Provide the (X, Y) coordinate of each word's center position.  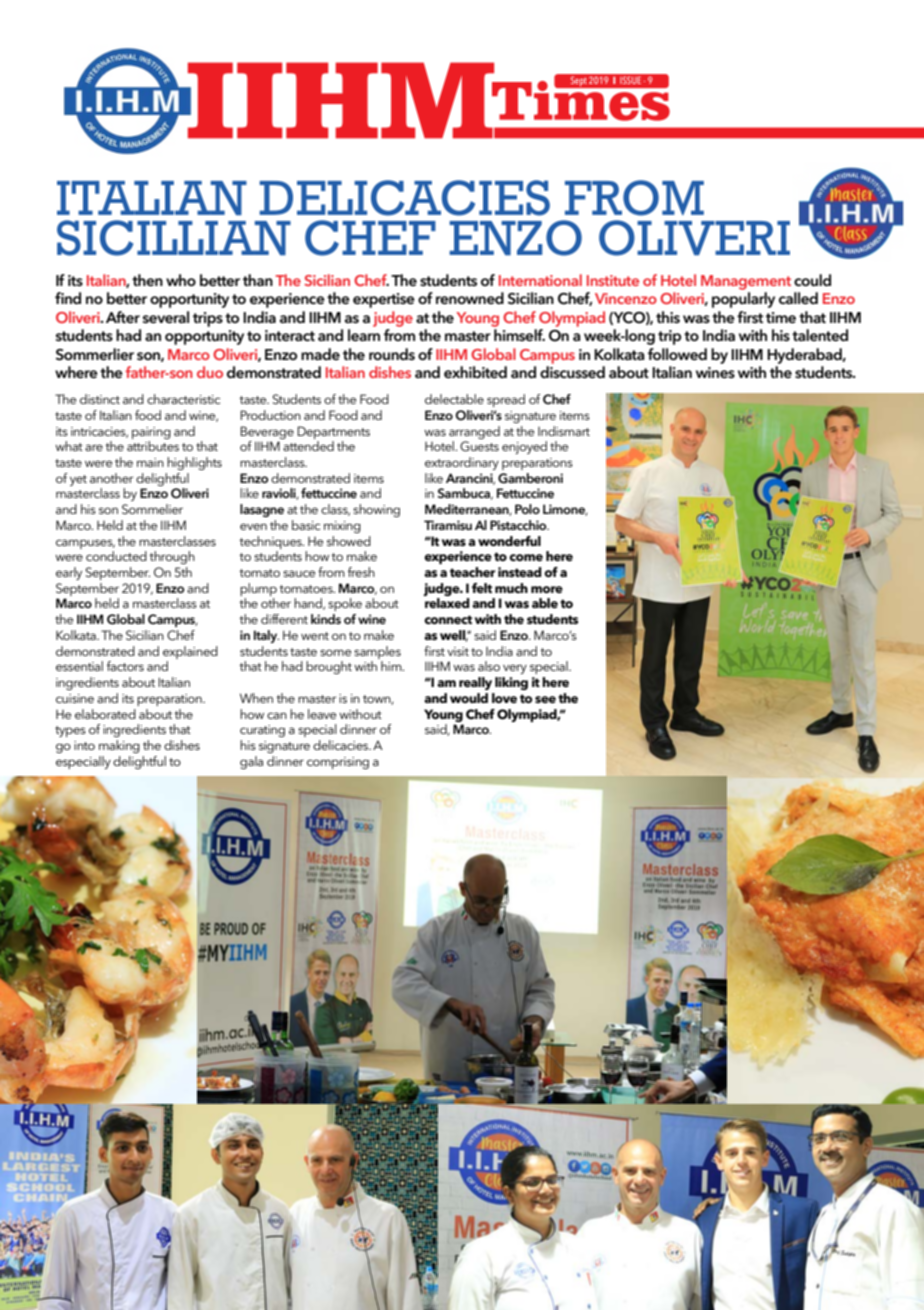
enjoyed (524, 447)
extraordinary (462, 463)
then (147, 280)
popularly (743, 300)
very (515, 669)
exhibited (475, 372)
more (547, 589)
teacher (473, 572)
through (172, 557)
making (119, 746)
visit (458, 651)
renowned (470, 298)
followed (677, 354)
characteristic (183, 399)
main (150, 462)
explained (190, 652)
